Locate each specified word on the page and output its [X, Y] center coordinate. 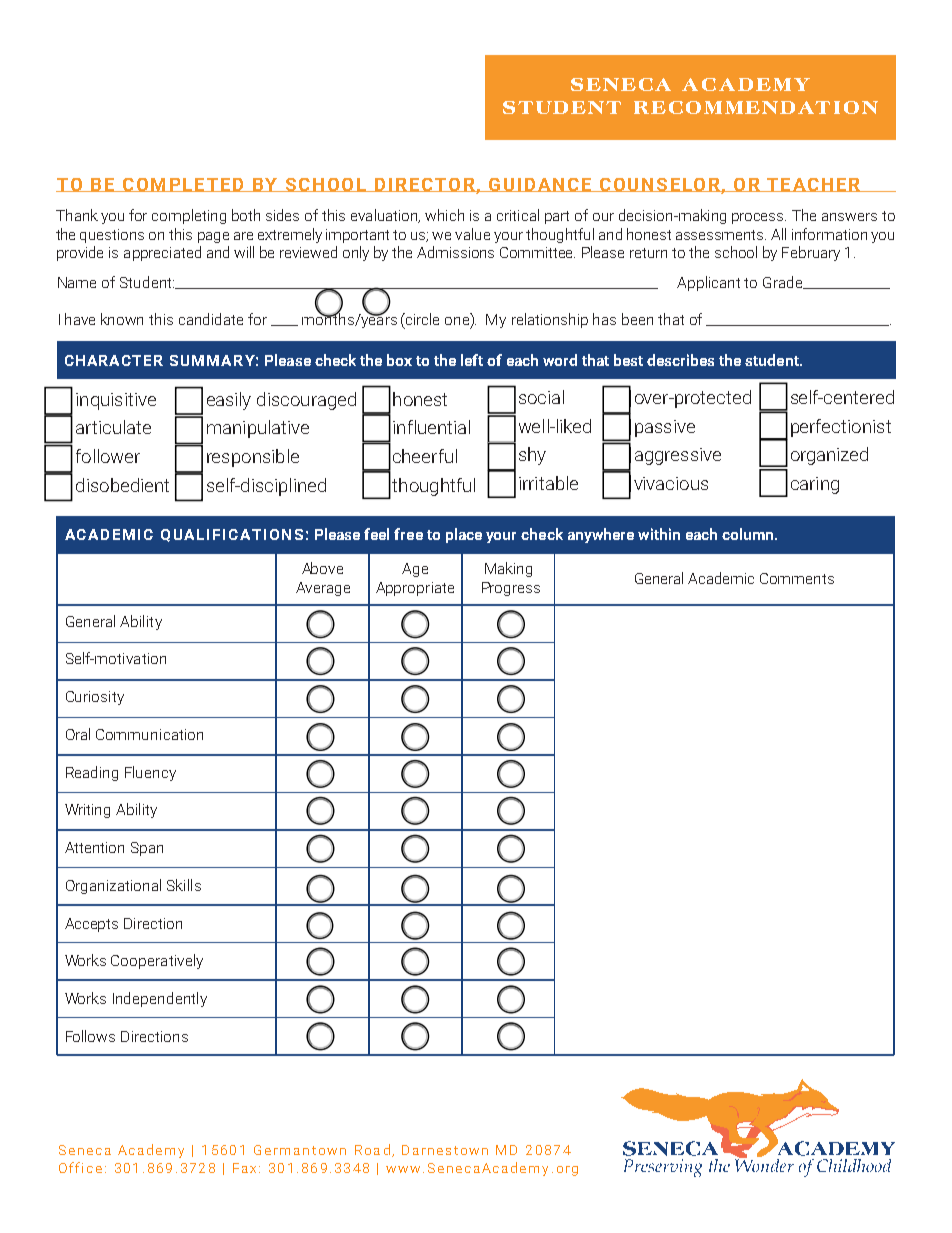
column [749, 534]
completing [189, 216]
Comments [797, 578]
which [444, 215]
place [464, 535]
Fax [244, 1168]
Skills [184, 885]
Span [147, 849]
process [759, 218]
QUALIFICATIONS [232, 535]
